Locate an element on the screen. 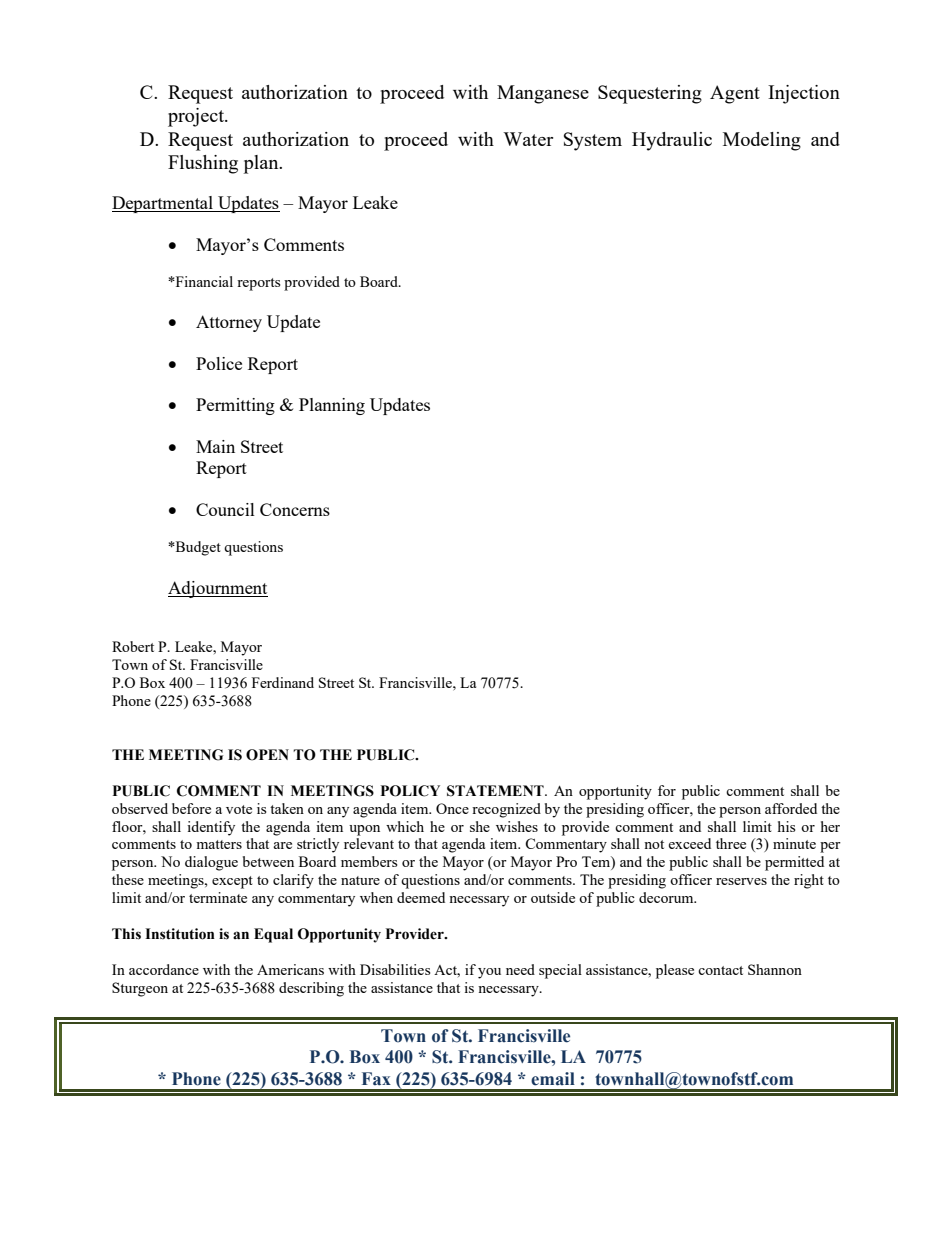  recognized is located at coordinates (506, 810).
